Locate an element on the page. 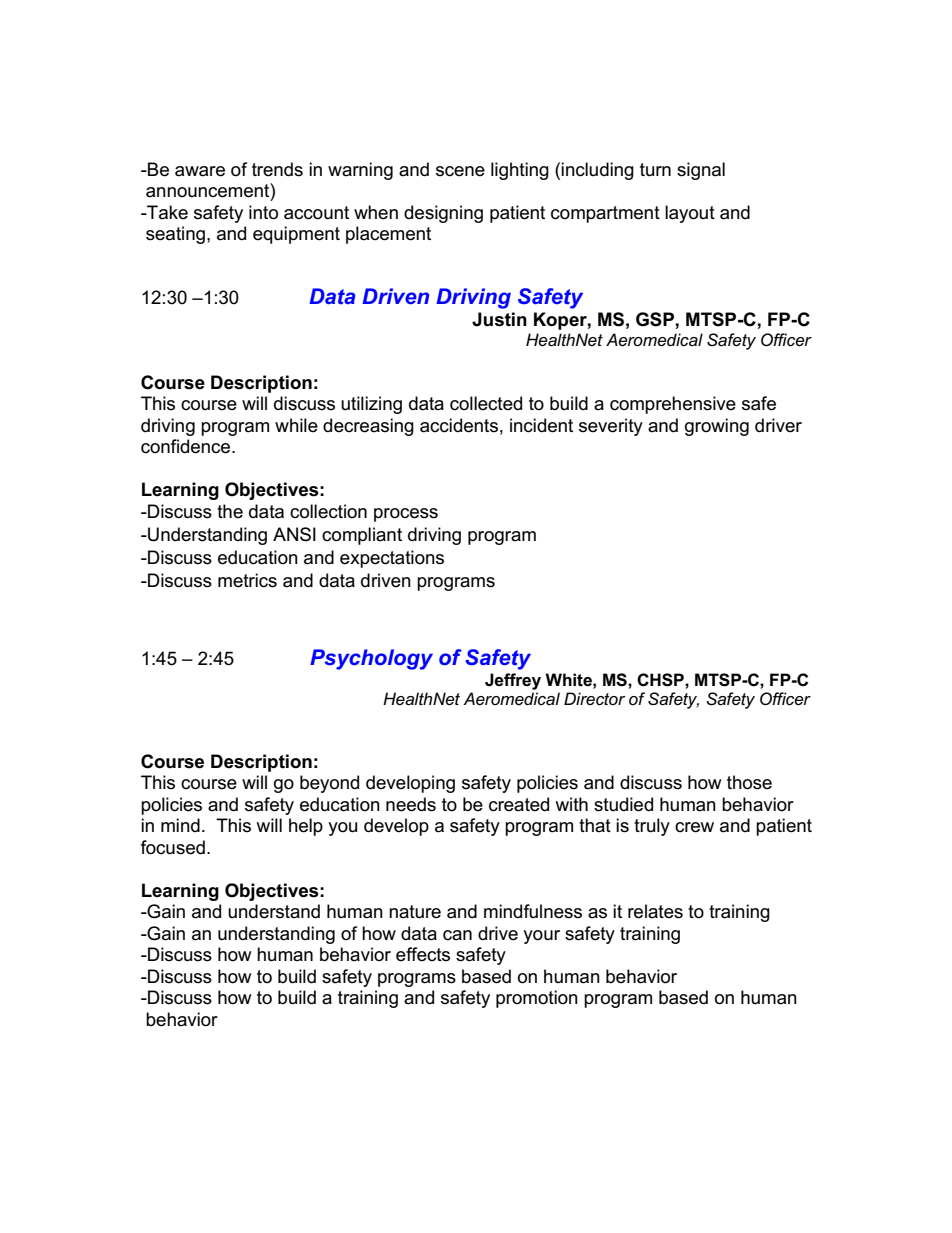  layout is located at coordinates (690, 214).
